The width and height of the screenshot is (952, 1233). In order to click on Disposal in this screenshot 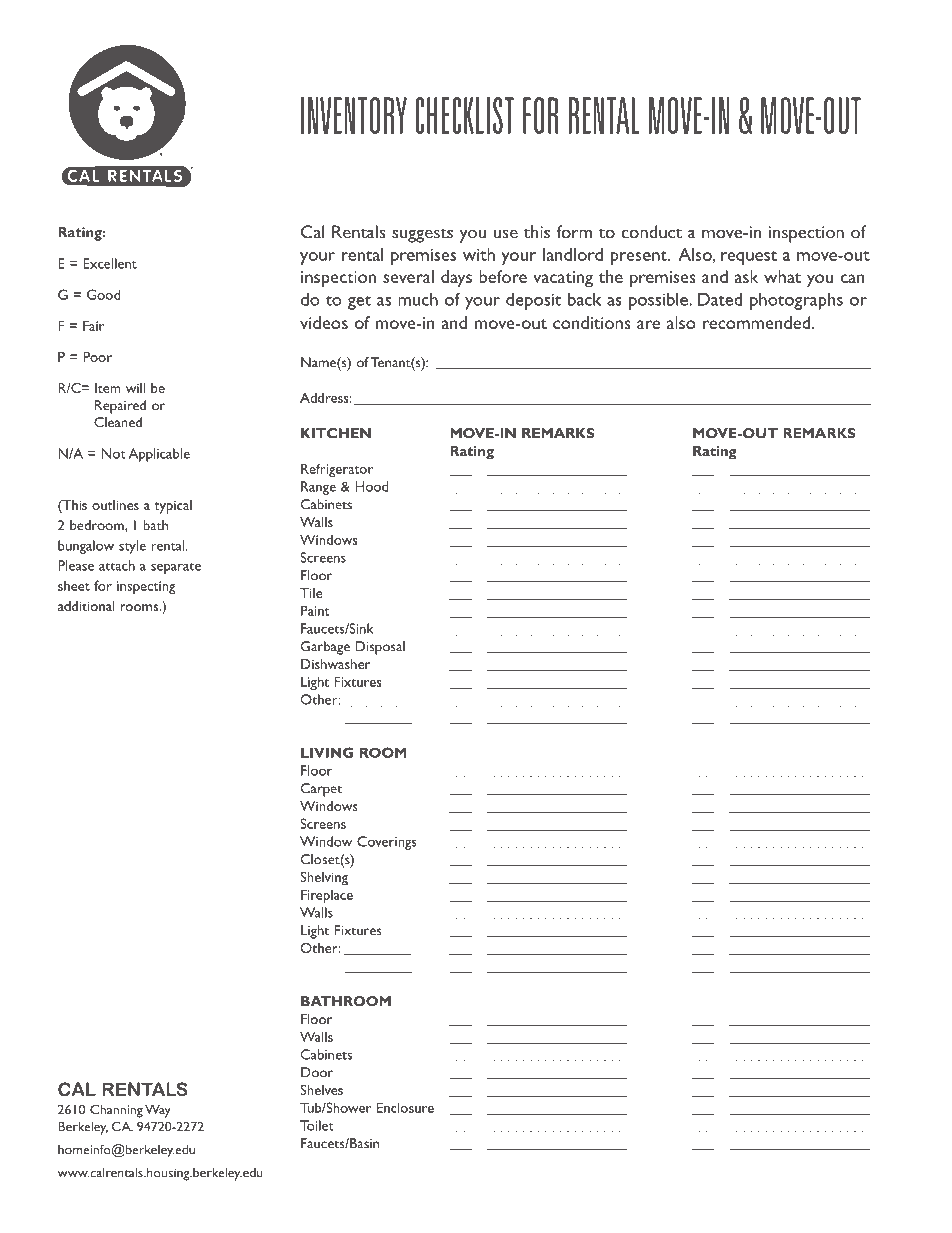, I will do `click(380, 648)`.
